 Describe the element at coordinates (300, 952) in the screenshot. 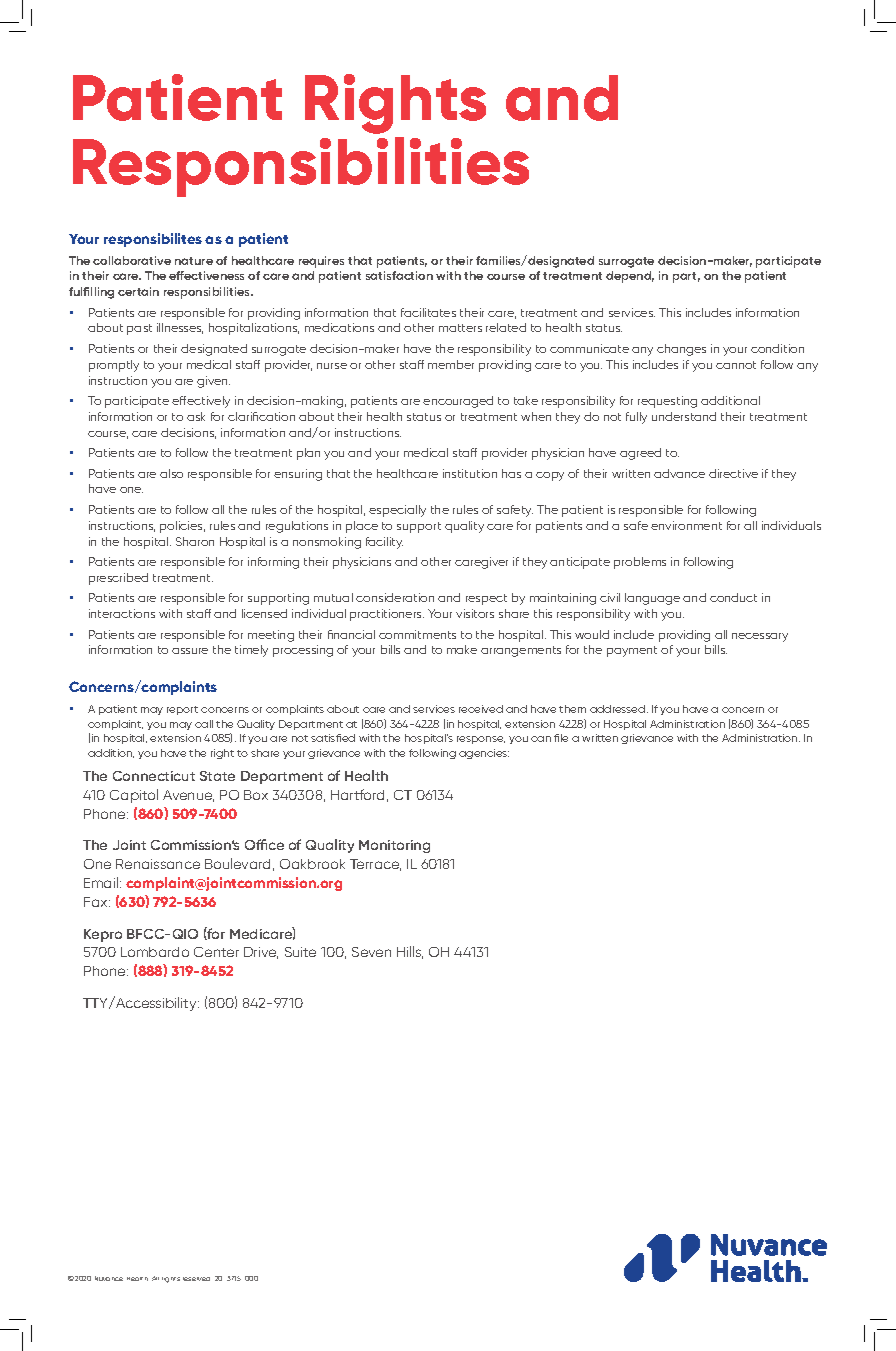

I see `Suite` at that location.
